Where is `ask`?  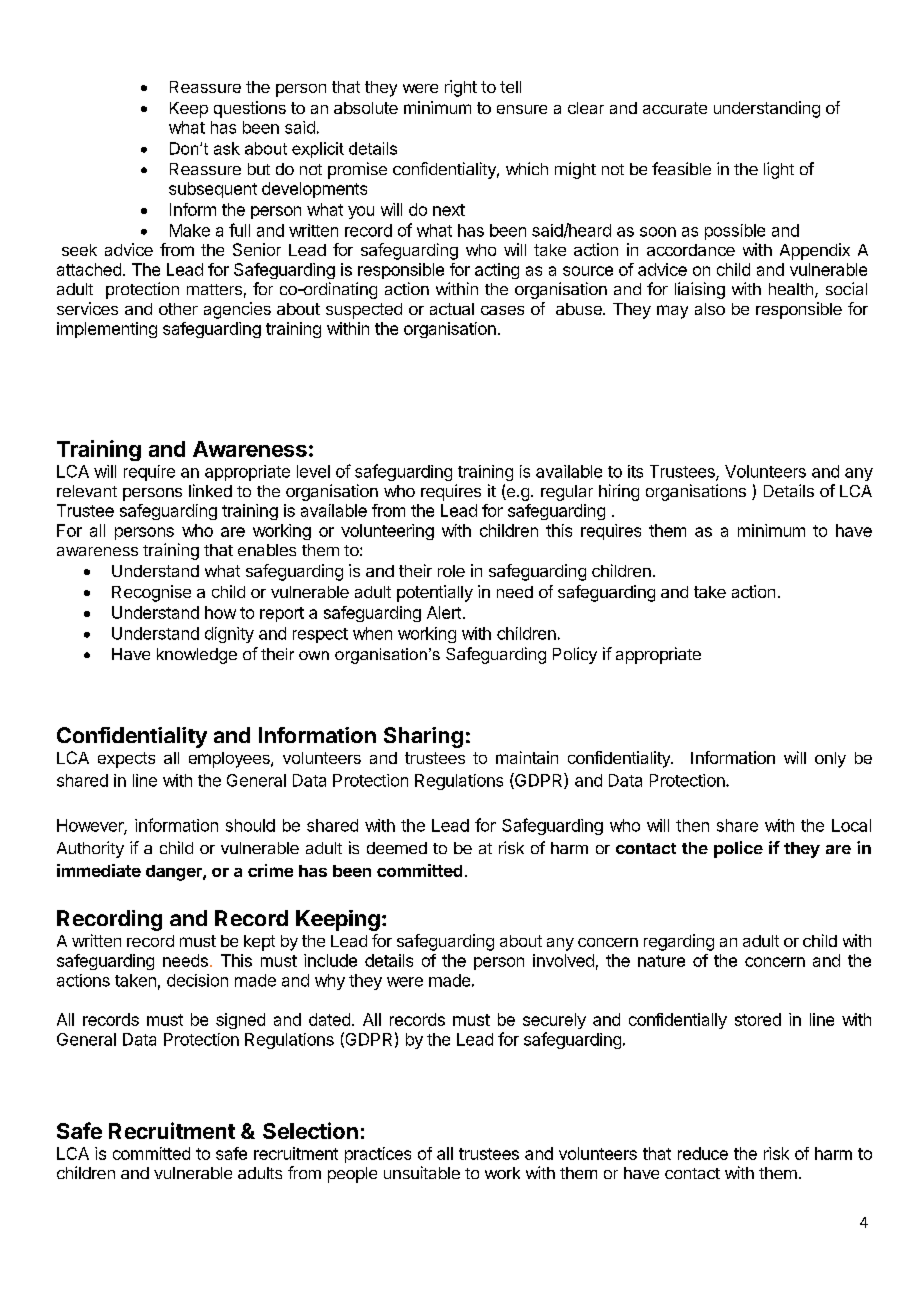 ask is located at coordinates (227, 148).
